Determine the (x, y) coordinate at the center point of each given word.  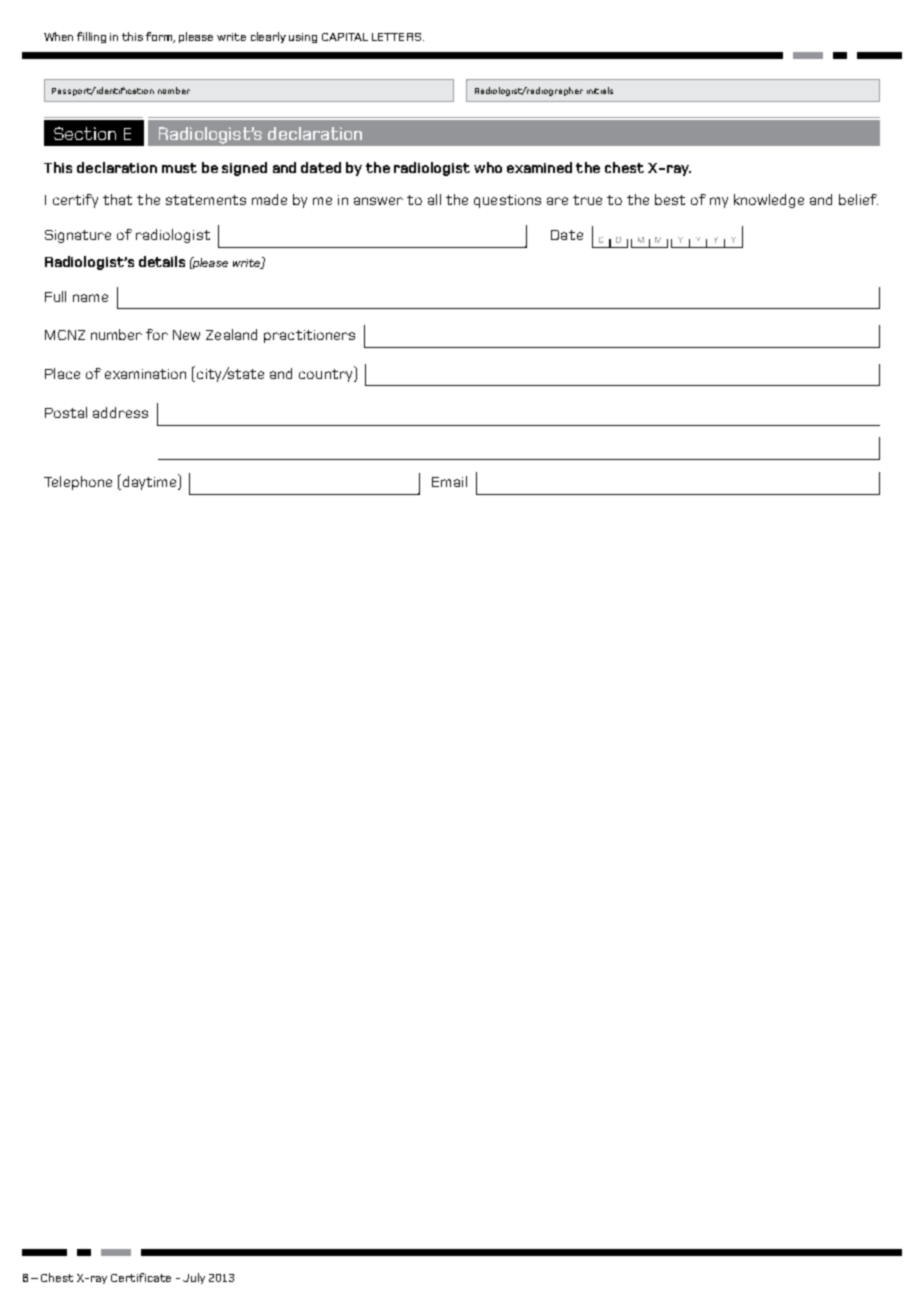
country (327, 374)
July (194, 1278)
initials (600, 90)
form (160, 37)
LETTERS (396, 37)
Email (449, 481)
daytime (148, 482)
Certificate (141, 1277)
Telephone (78, 483)
